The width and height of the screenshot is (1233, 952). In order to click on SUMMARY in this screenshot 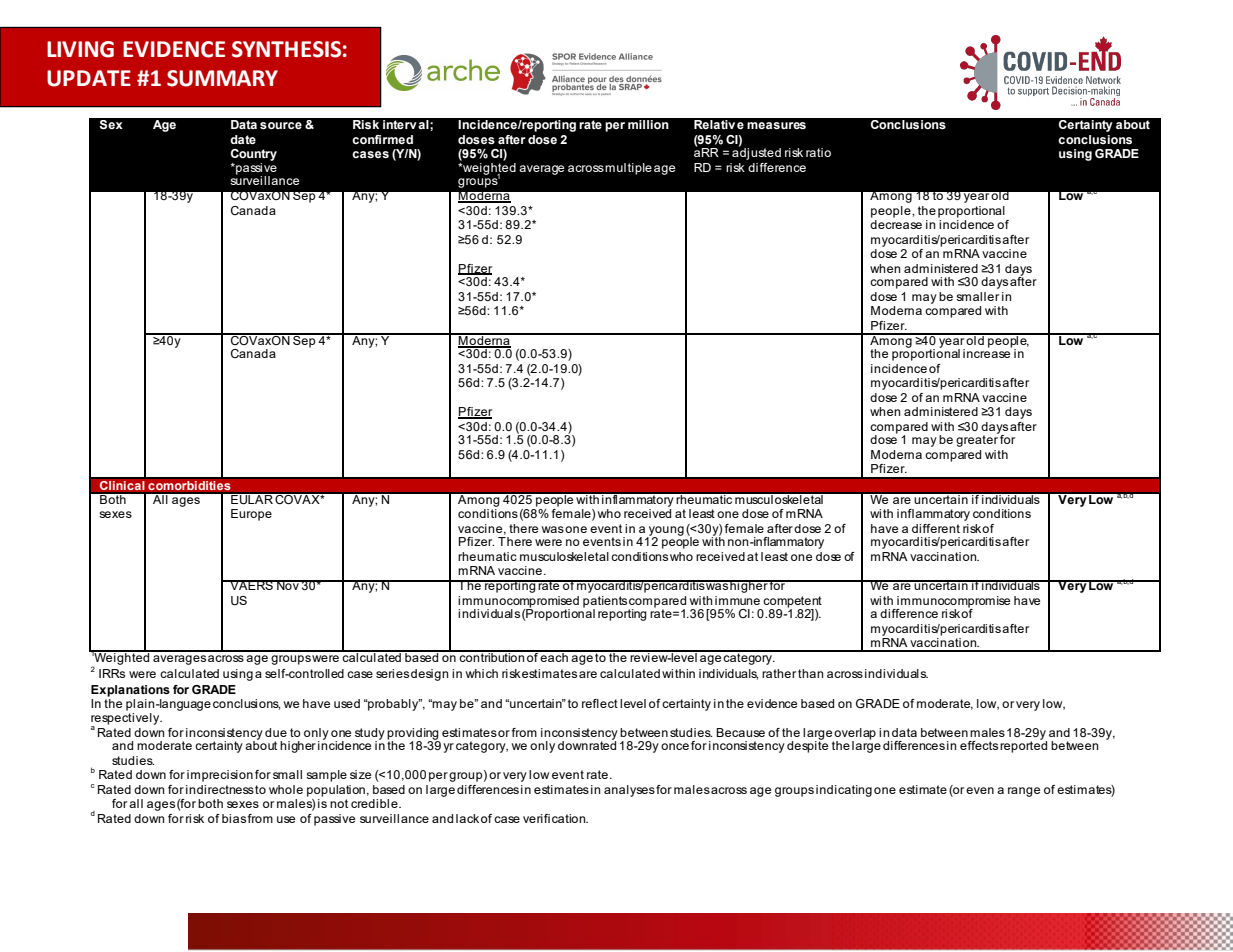, I will do `click(222, 78)`.
